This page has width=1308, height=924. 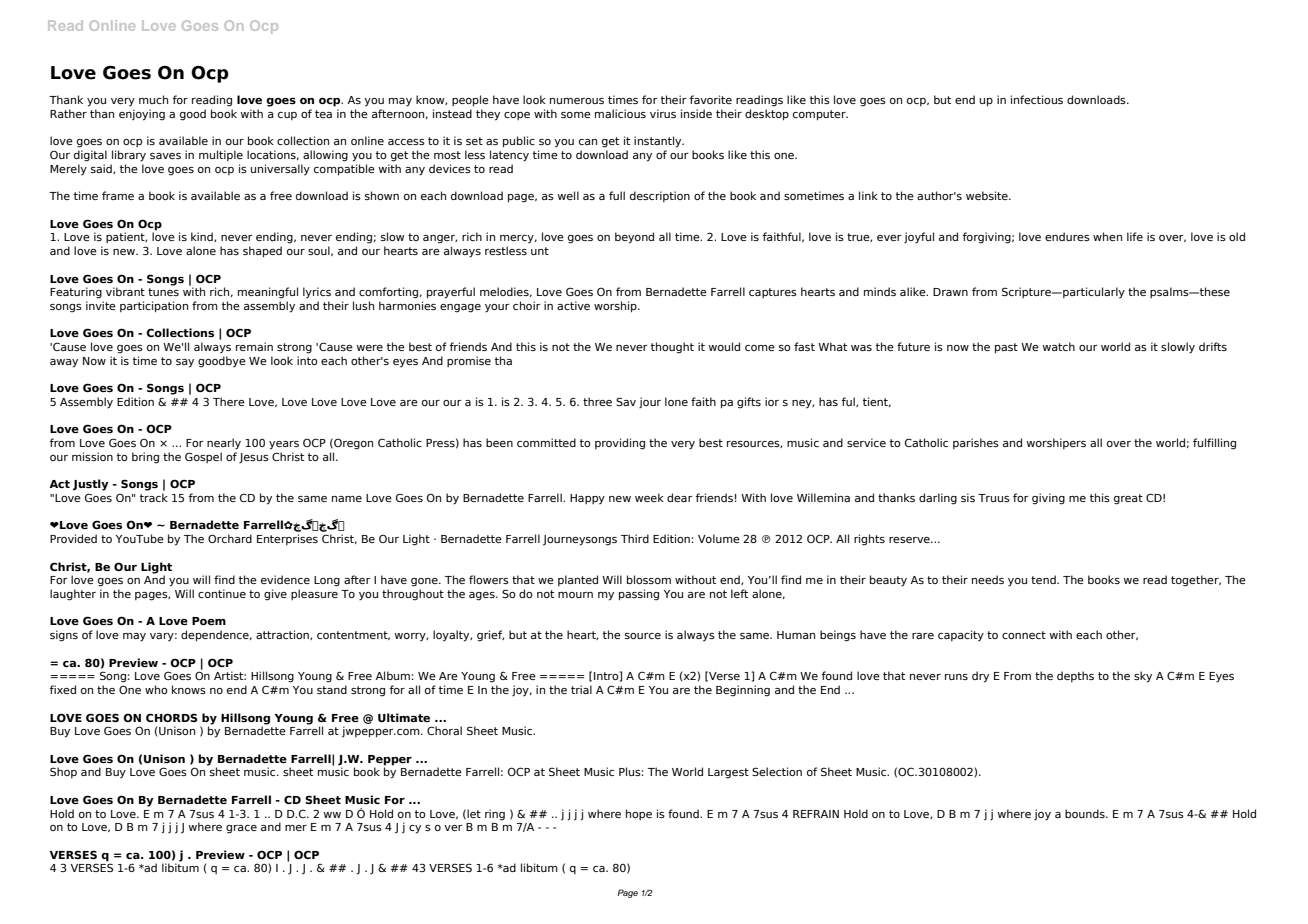 I want to click on Gospel, so click(x=203, y=457).
